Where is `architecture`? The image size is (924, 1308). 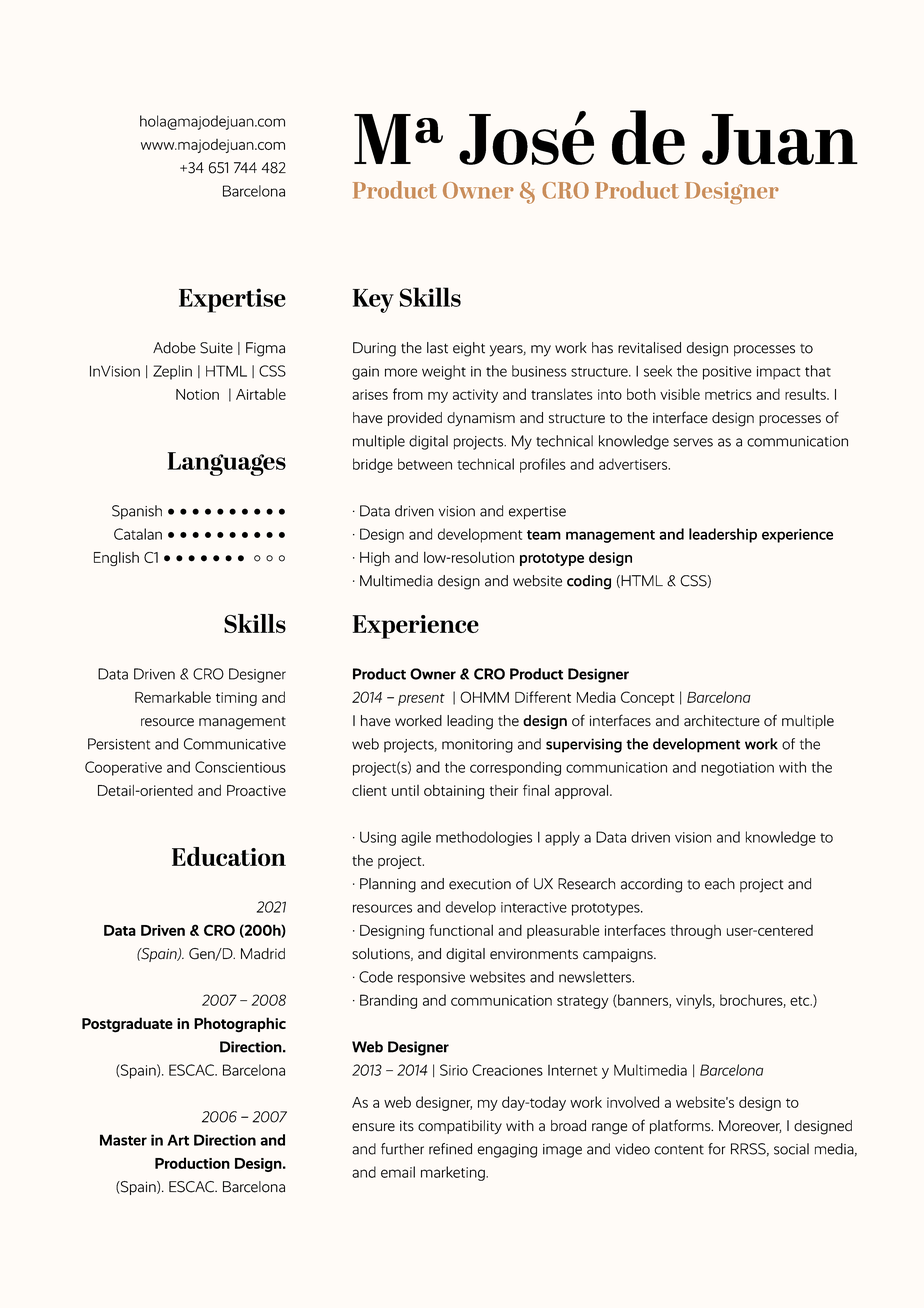 architecture is located at coordinates (722, 721).
